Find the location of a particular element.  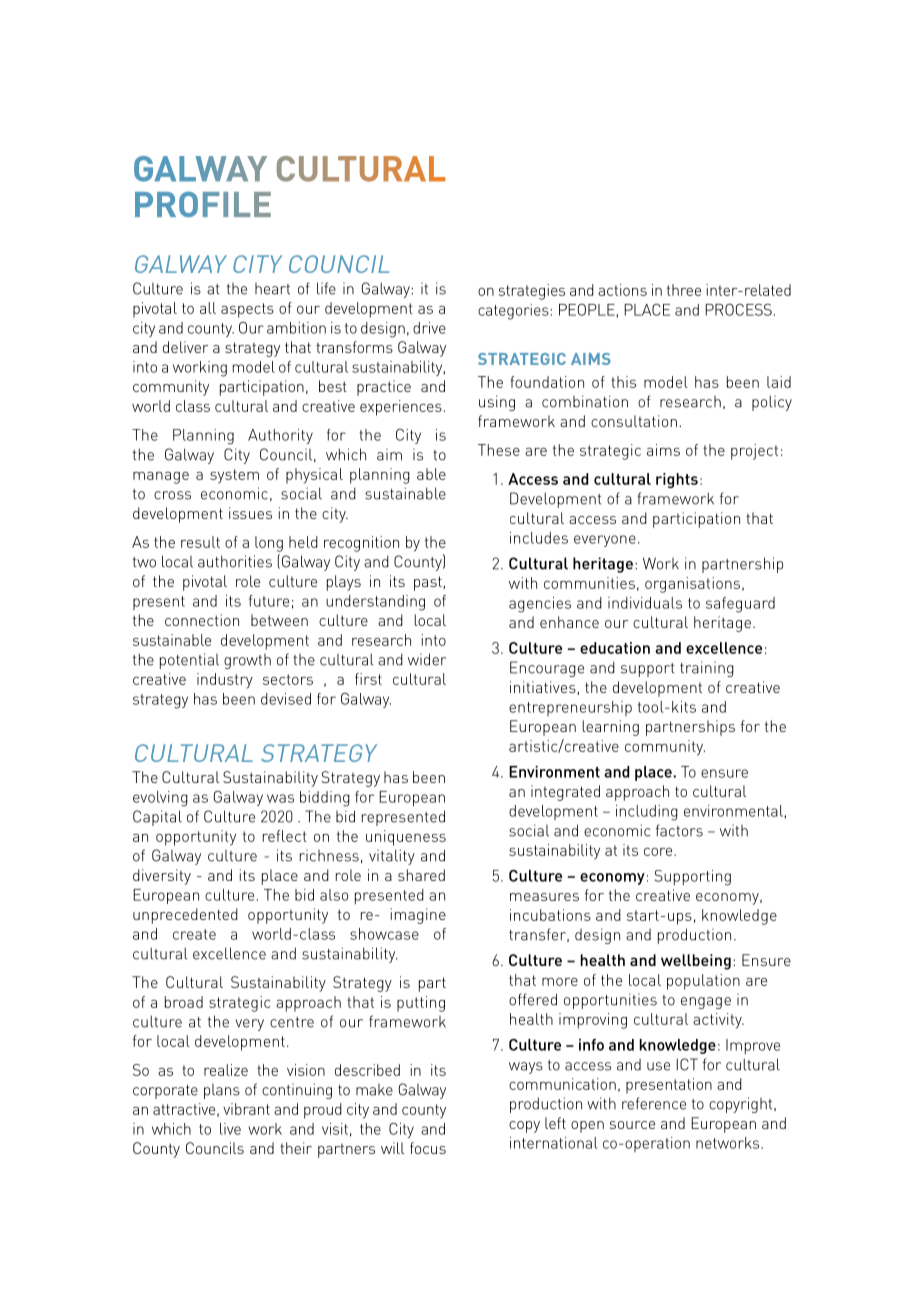

focus is located at coordinates (428, 1148).
